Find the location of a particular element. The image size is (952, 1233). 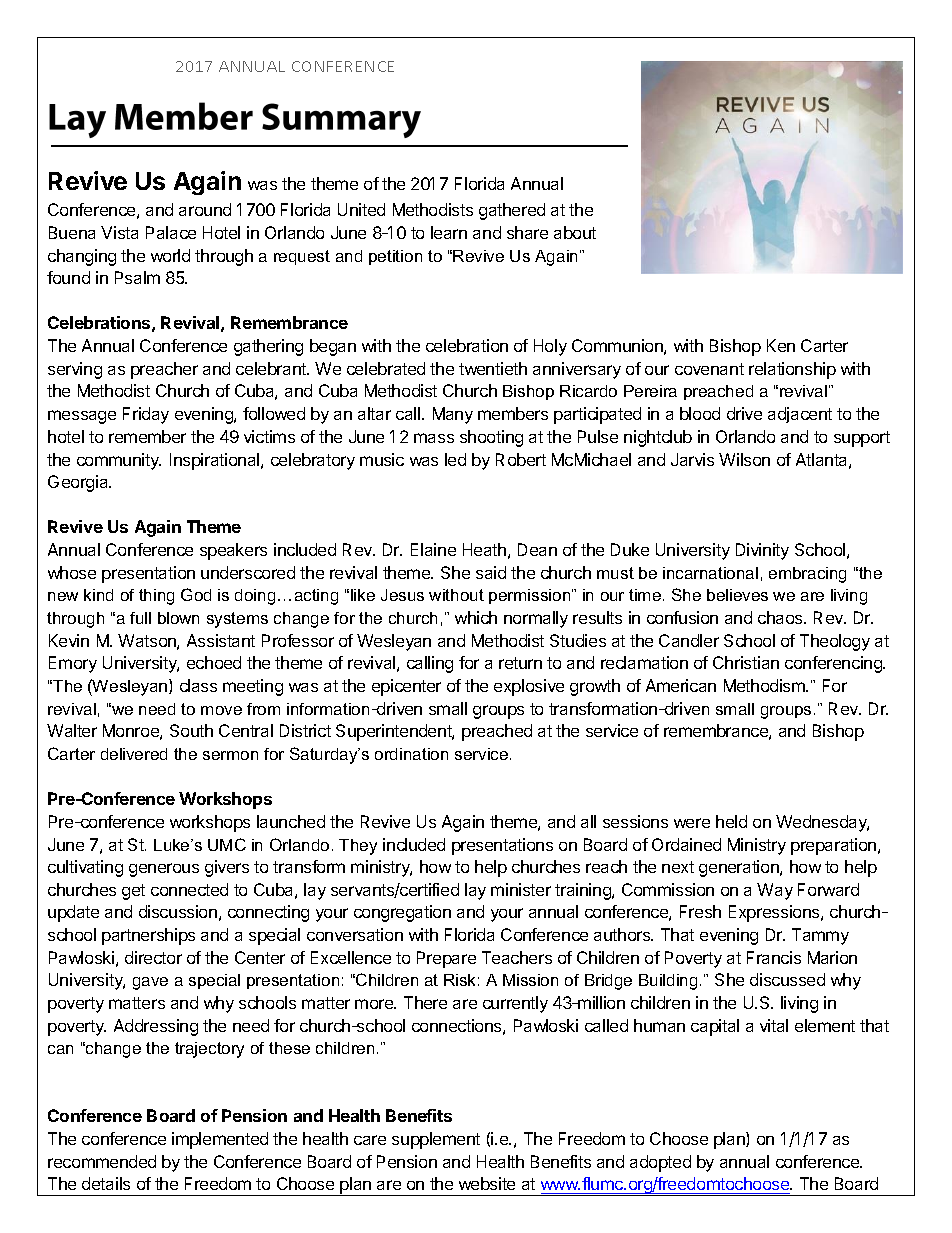

community is located at coordinates (119, 461).
